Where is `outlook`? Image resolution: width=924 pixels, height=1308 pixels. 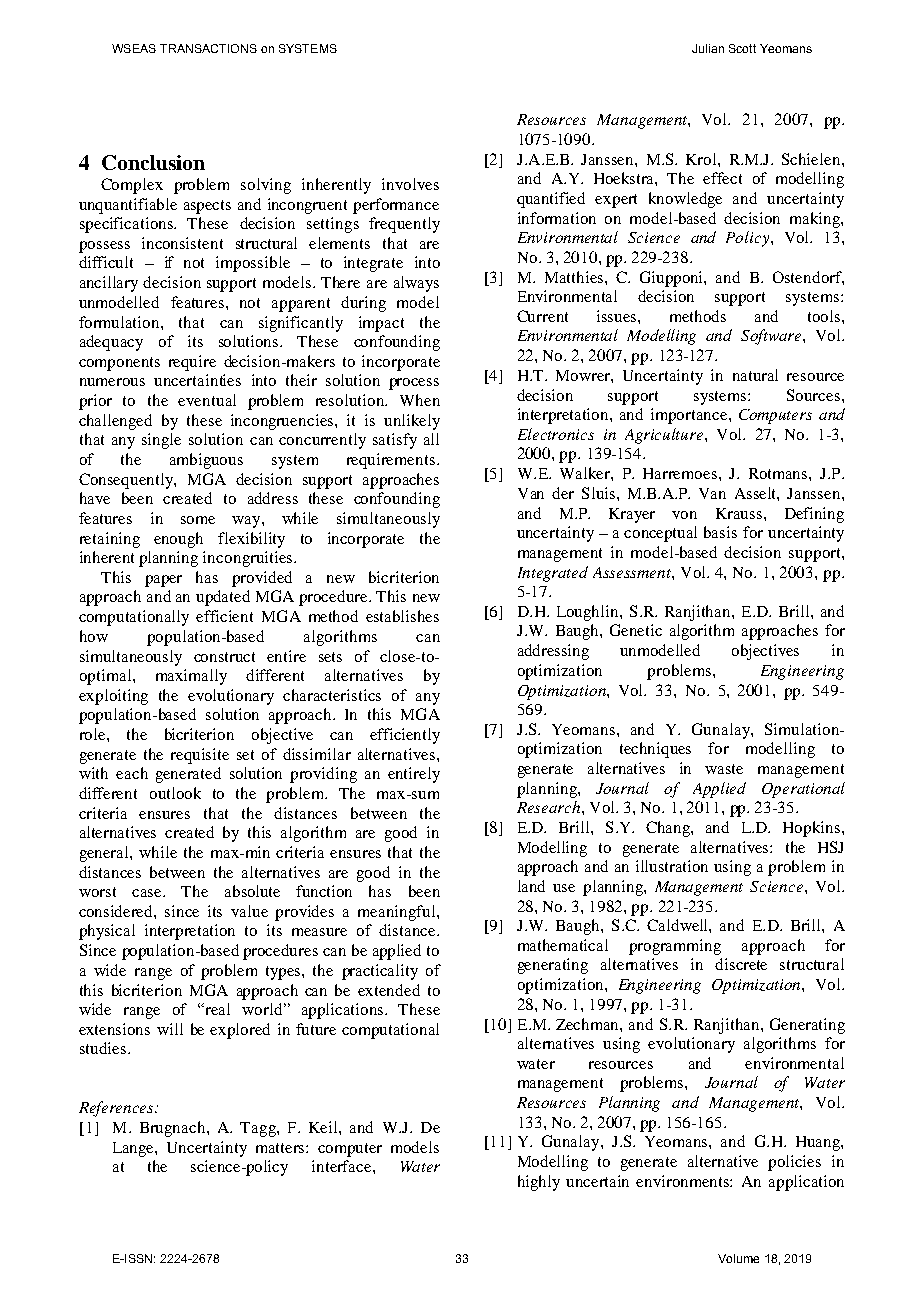 outlook is located at coordinates (175, 793).
